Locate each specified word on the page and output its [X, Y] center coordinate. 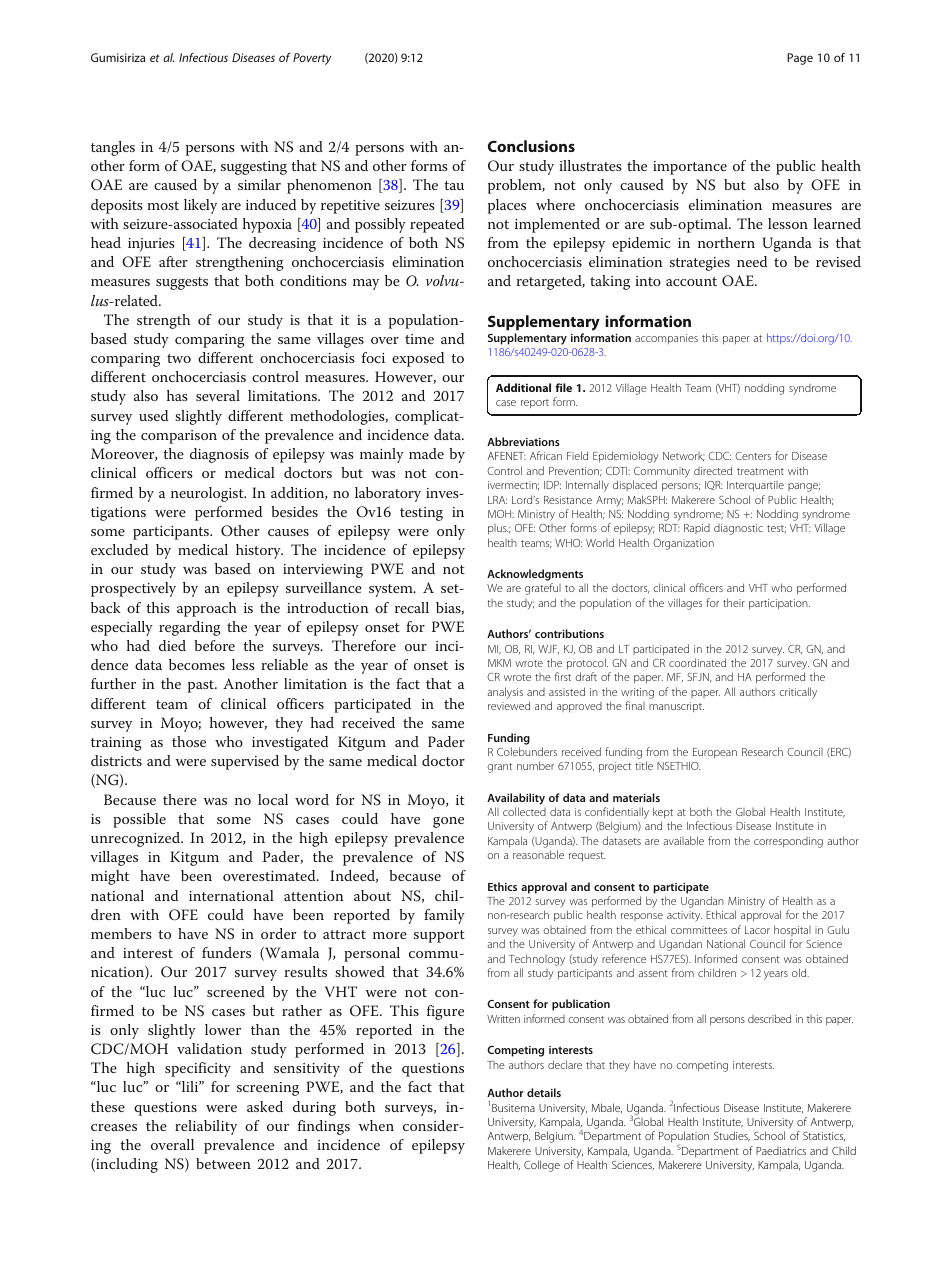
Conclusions [531, 146]
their [734, 602]
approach [207, 609]
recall [412, 607]
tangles [113, 148]
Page [800, 59]
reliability [206, 1127]
